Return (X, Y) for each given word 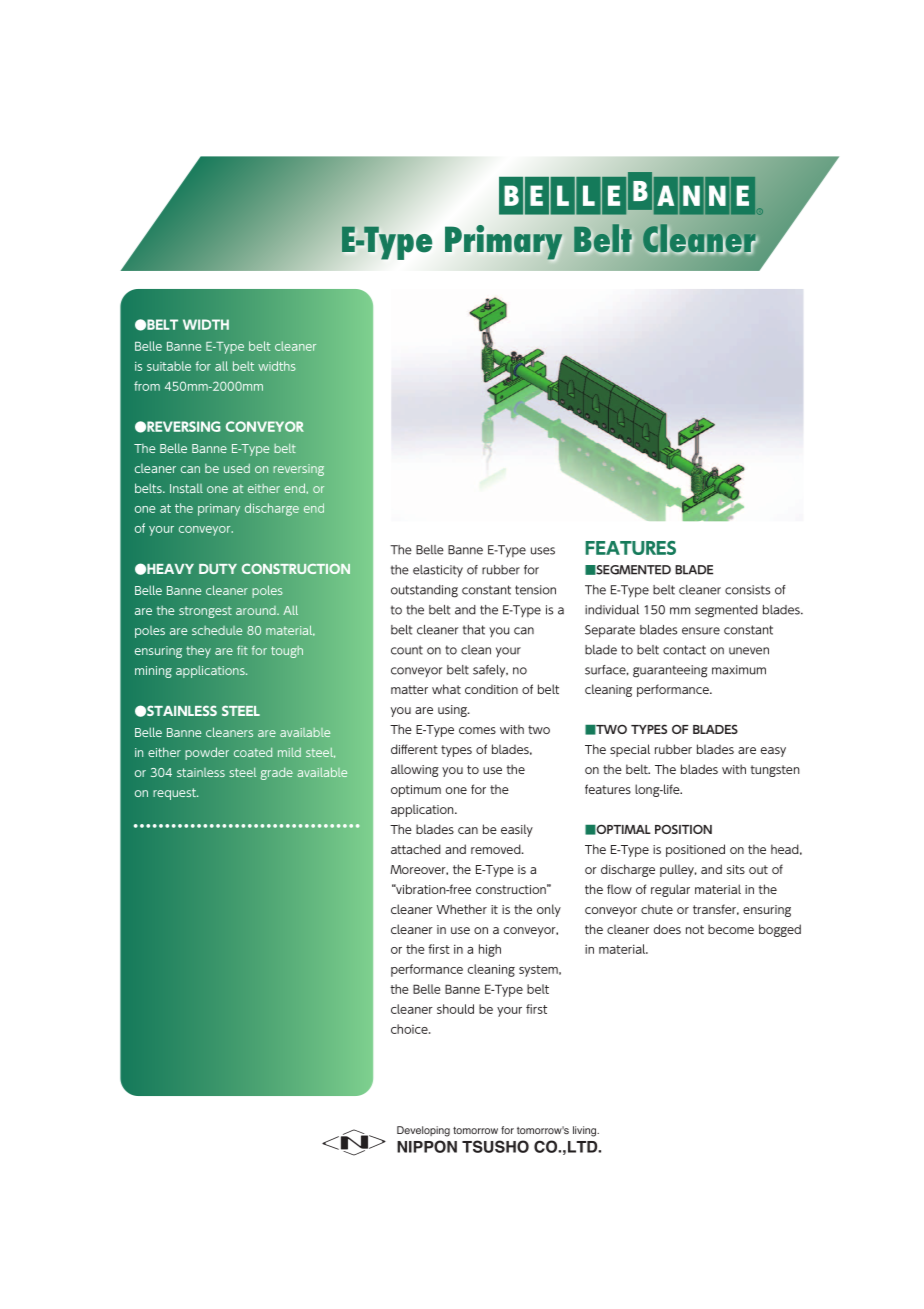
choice (410, 1029)
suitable (169, 366)
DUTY (218, 569)
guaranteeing (670, 671)
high (490, 950)
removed (497, 849)
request (175, 794)
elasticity (438, 571)
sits (735, 869)
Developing (423, 1131)
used (237, 468)
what (446, 689)
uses (543, 551)
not (695, 929)
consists (747, 590)
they (198, 652)
